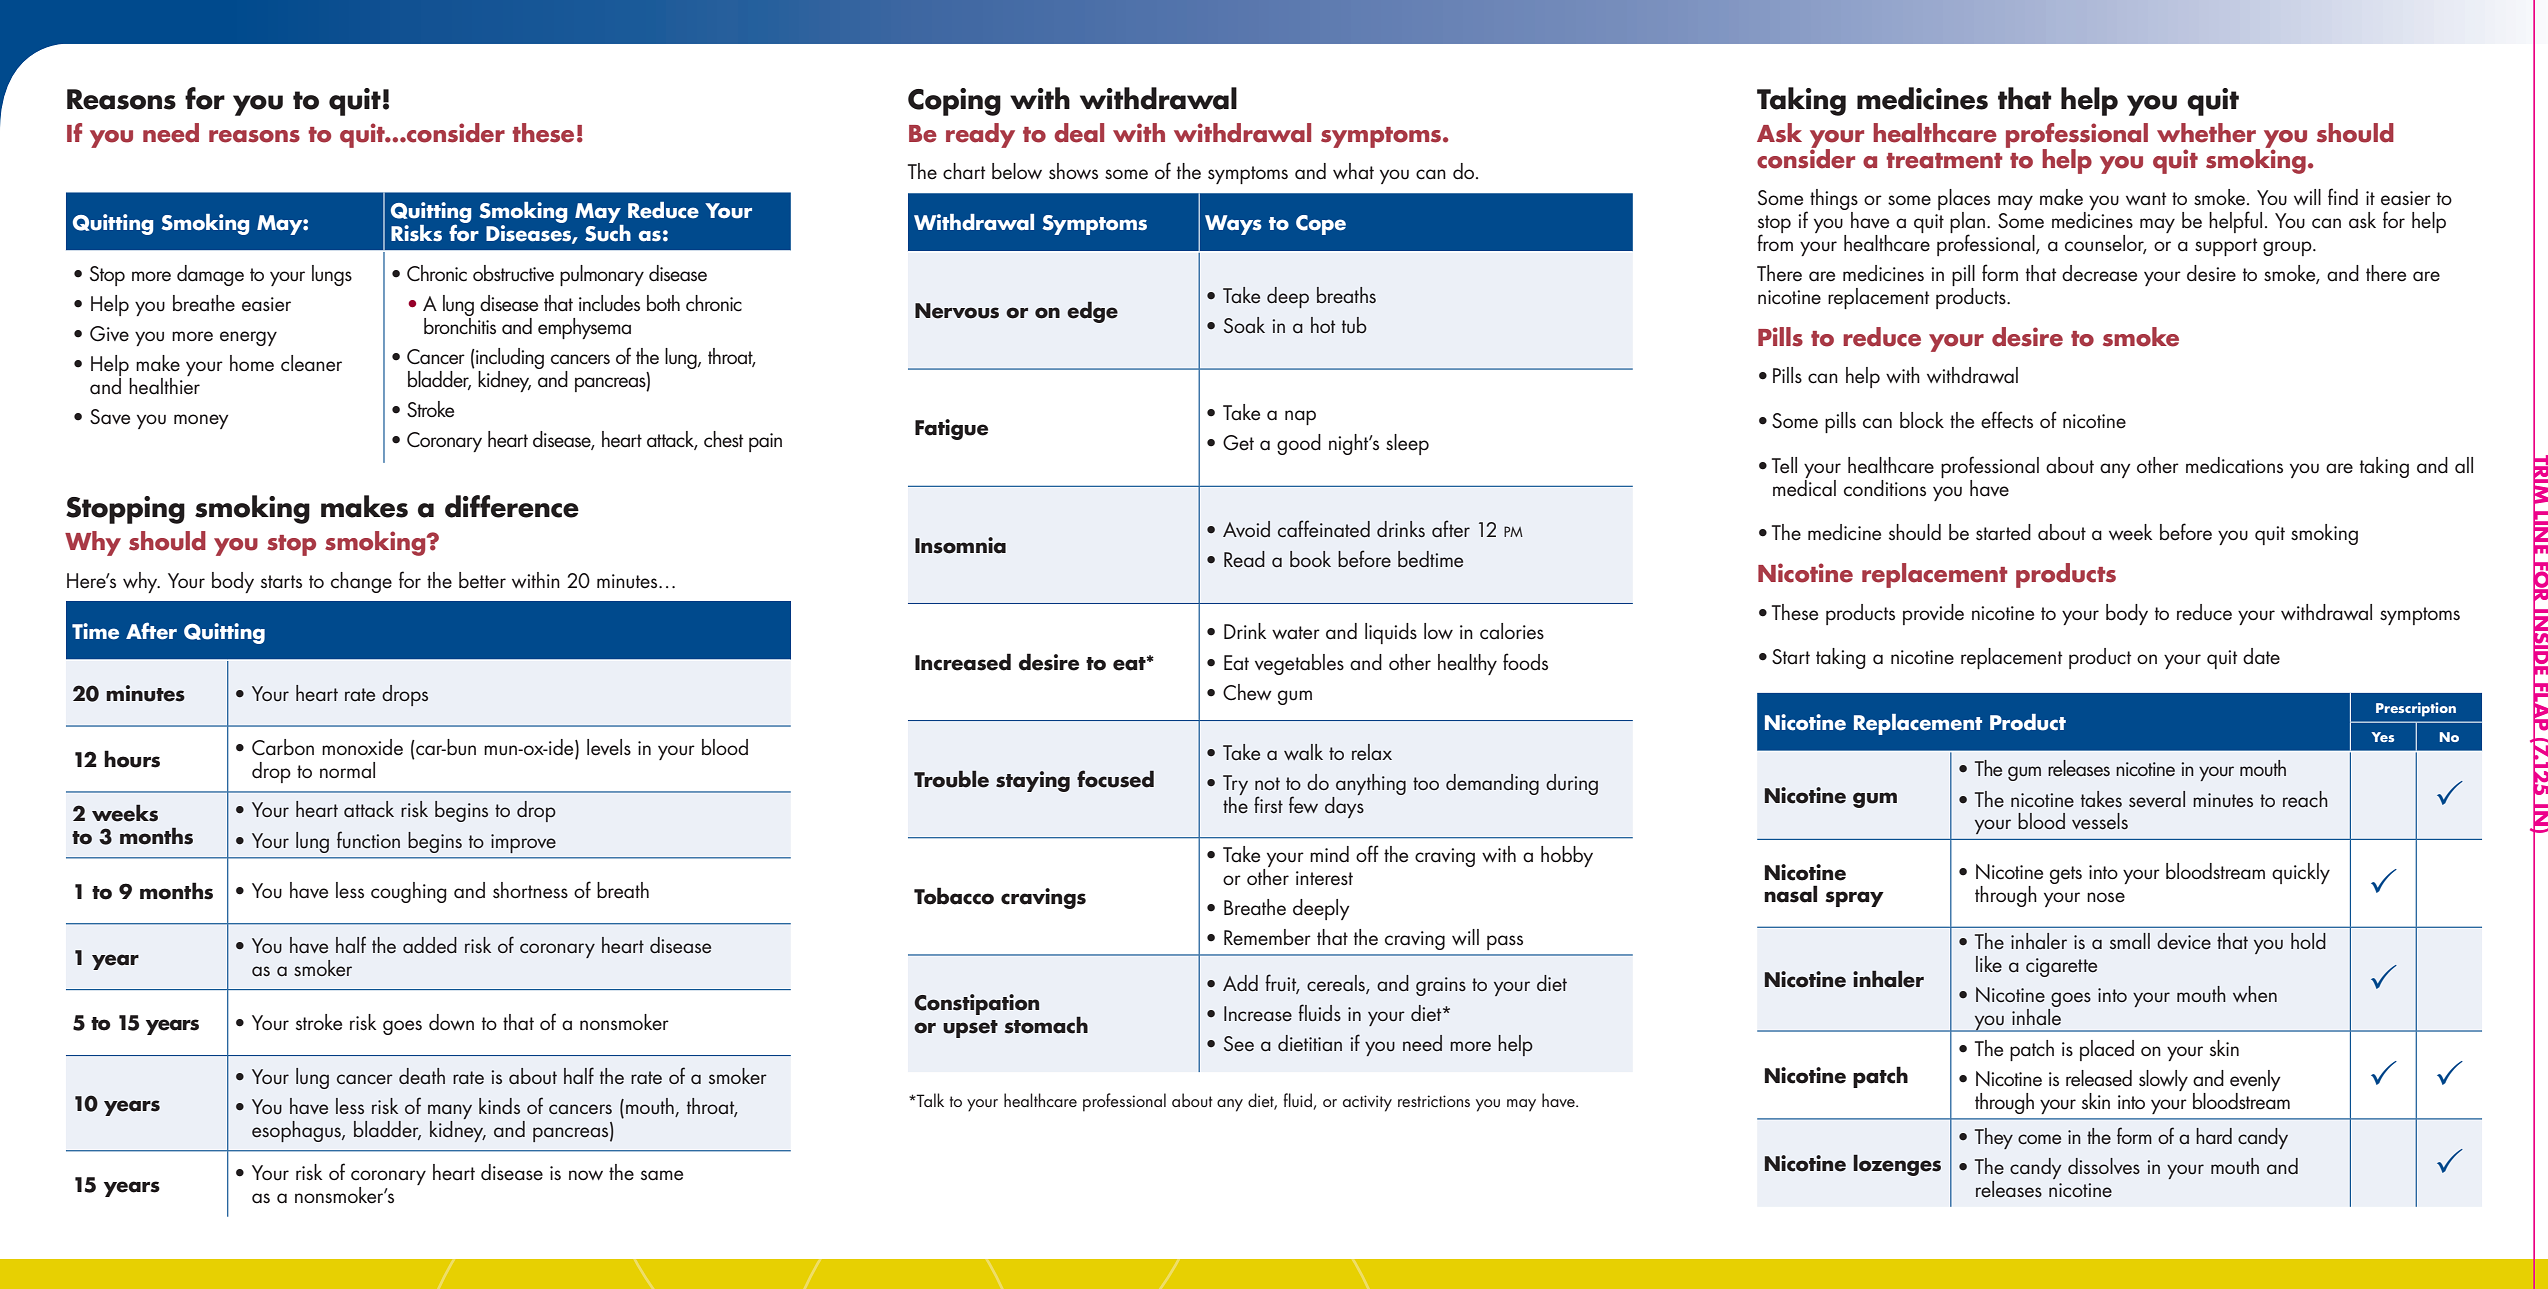 The height and width of the screenshot is (1289, 2548). I want to click on deal, so click(1079, 133).
